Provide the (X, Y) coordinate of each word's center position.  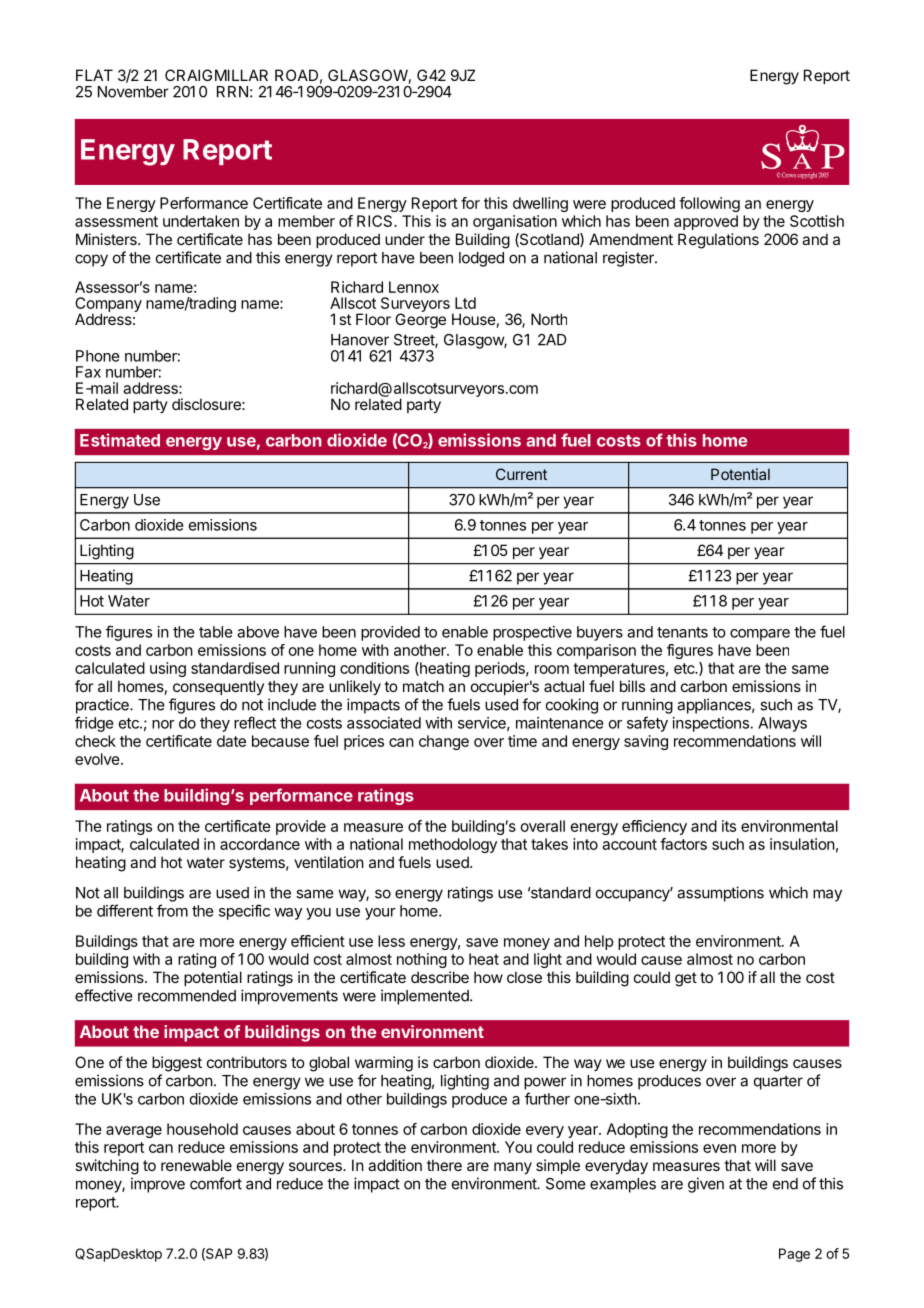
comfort (216, 1183)
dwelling (540, 204)
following (709, 204)
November (133, 92)
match (423, 686)
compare (760, 635)
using (168, 669)
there (444, 1165)
